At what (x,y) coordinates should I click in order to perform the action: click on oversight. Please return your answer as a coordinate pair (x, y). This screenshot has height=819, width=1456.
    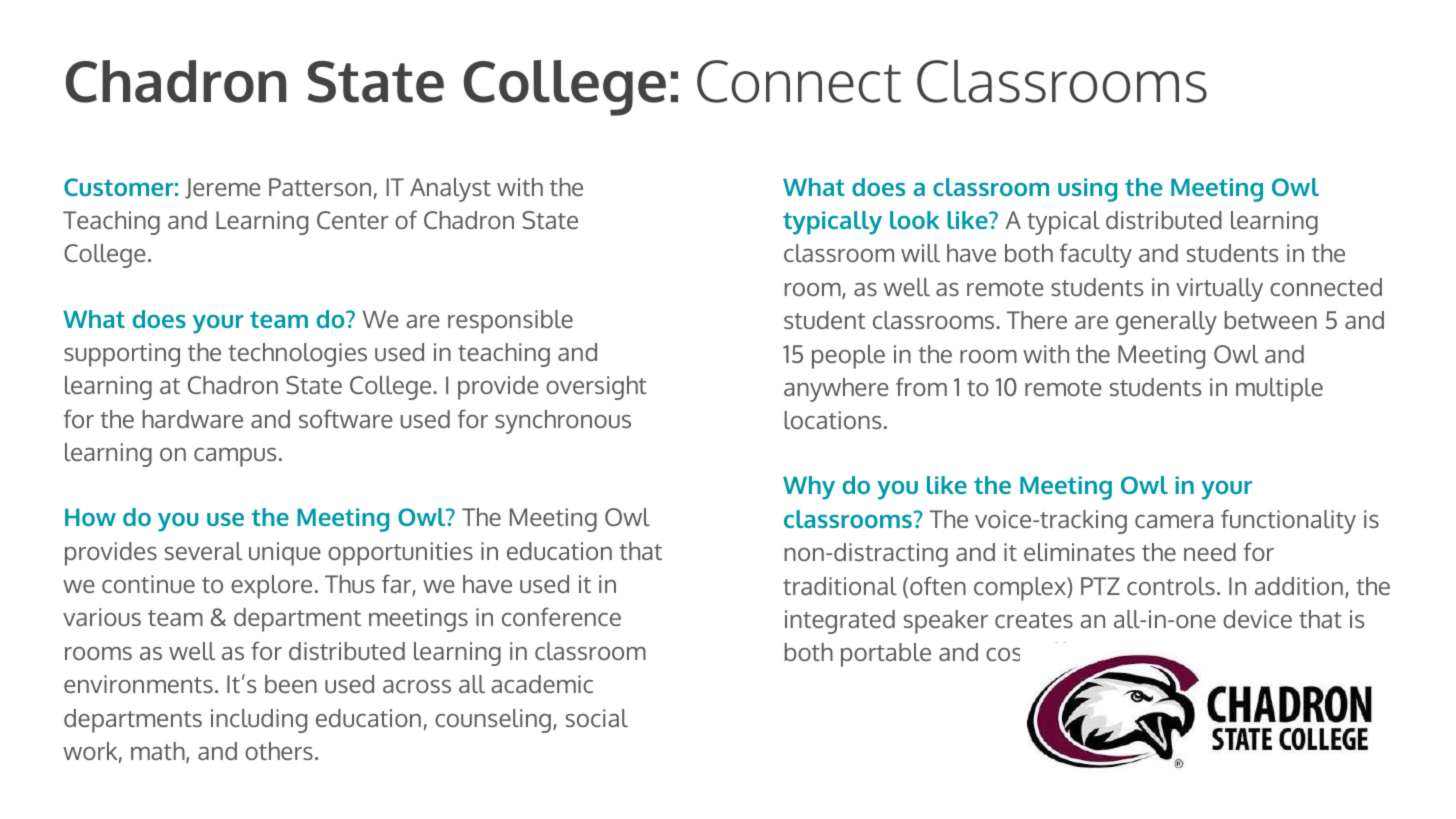
    Looking at the image, I should click on (596, 388).
